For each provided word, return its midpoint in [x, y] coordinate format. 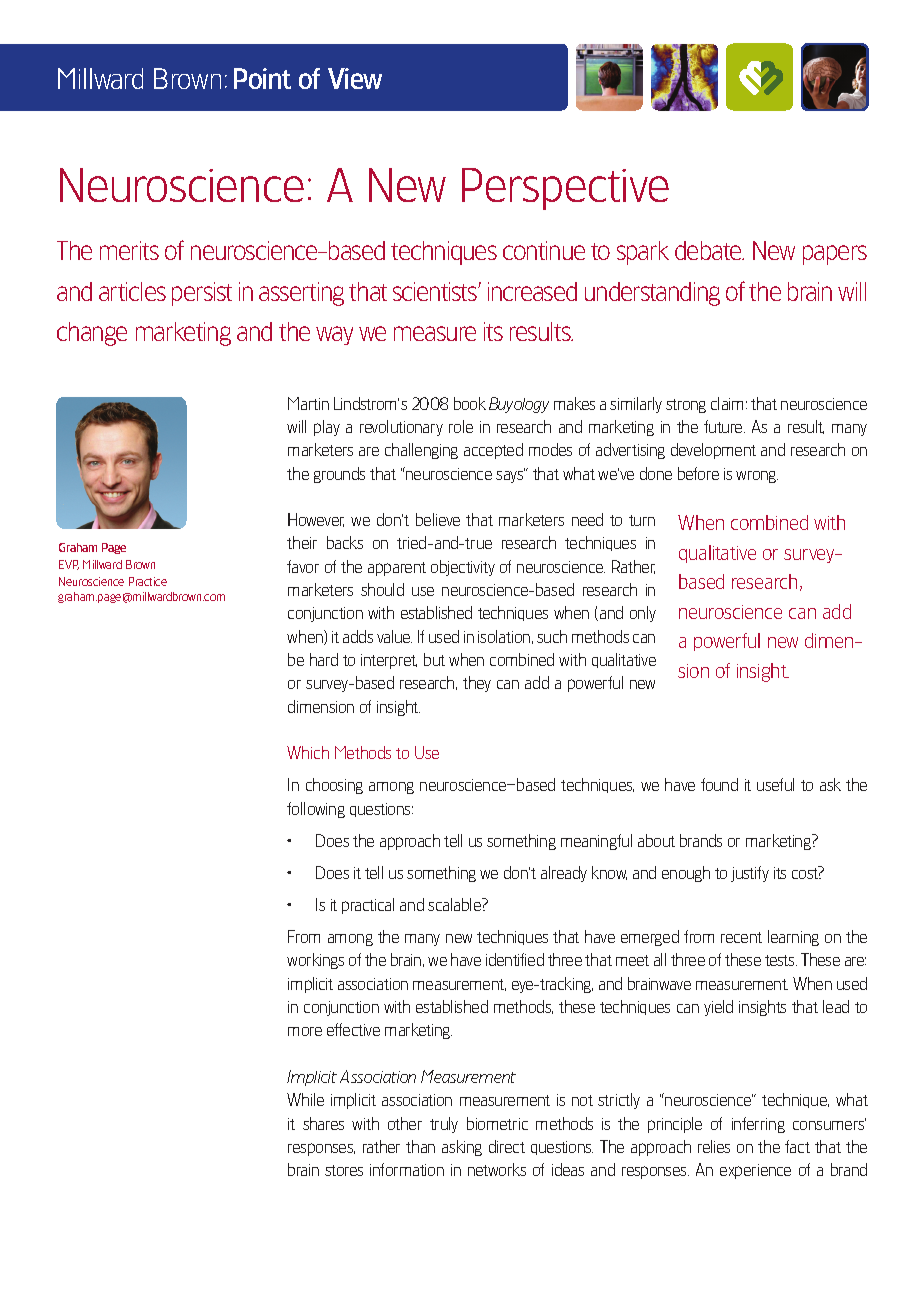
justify [750, 874]
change [92, 334]
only [643, 614]
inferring [758, 1125]
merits [129, 250]
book [470, 403]
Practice [148, 581]
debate [709, 250]
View [355, 78]
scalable [455, 904]
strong [686, 406]
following [316, 810]
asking [462, 1148]
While [305, 1099]
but [434, 659]
